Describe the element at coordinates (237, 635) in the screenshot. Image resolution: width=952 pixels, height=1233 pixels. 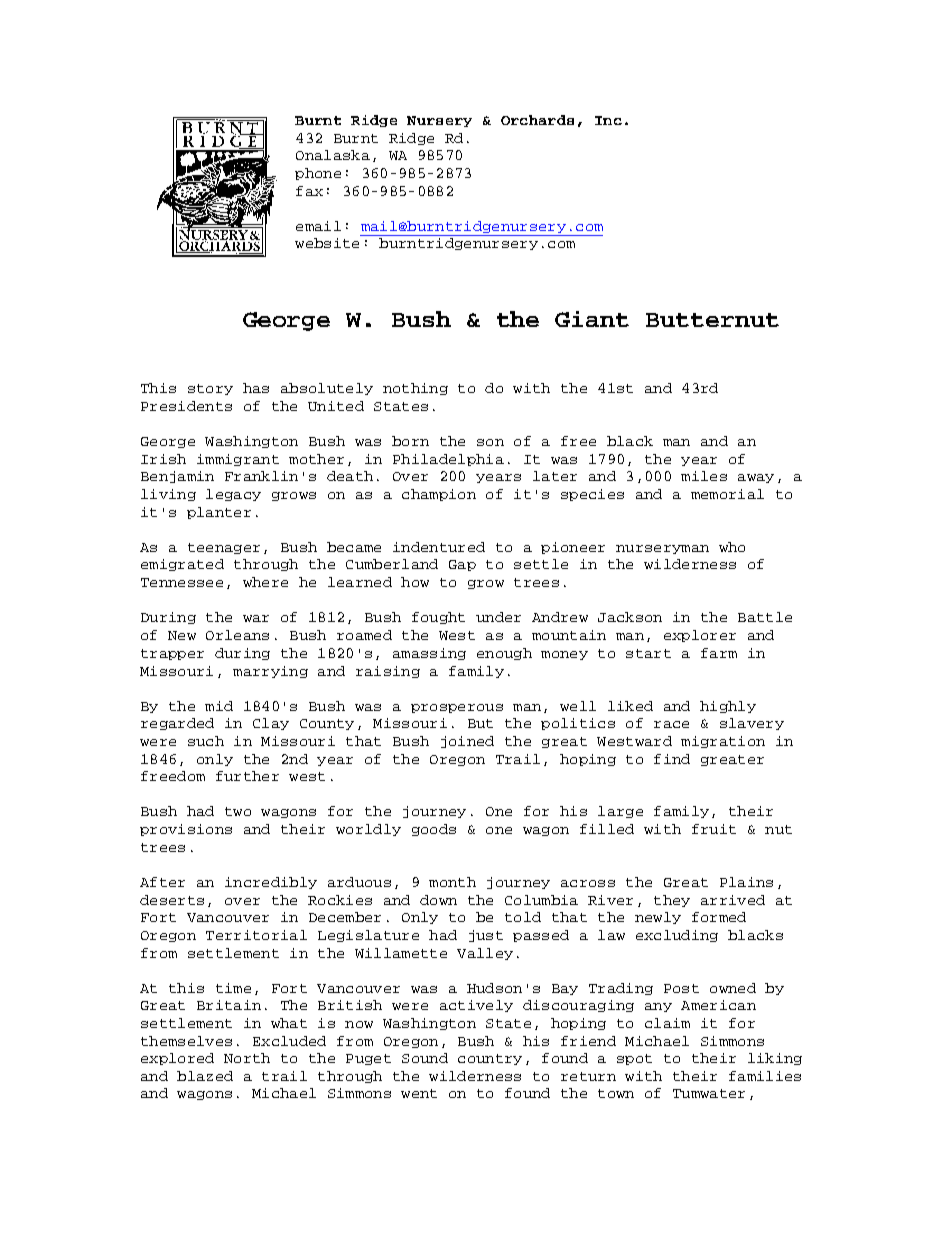
I see `Orleans` at that location.
